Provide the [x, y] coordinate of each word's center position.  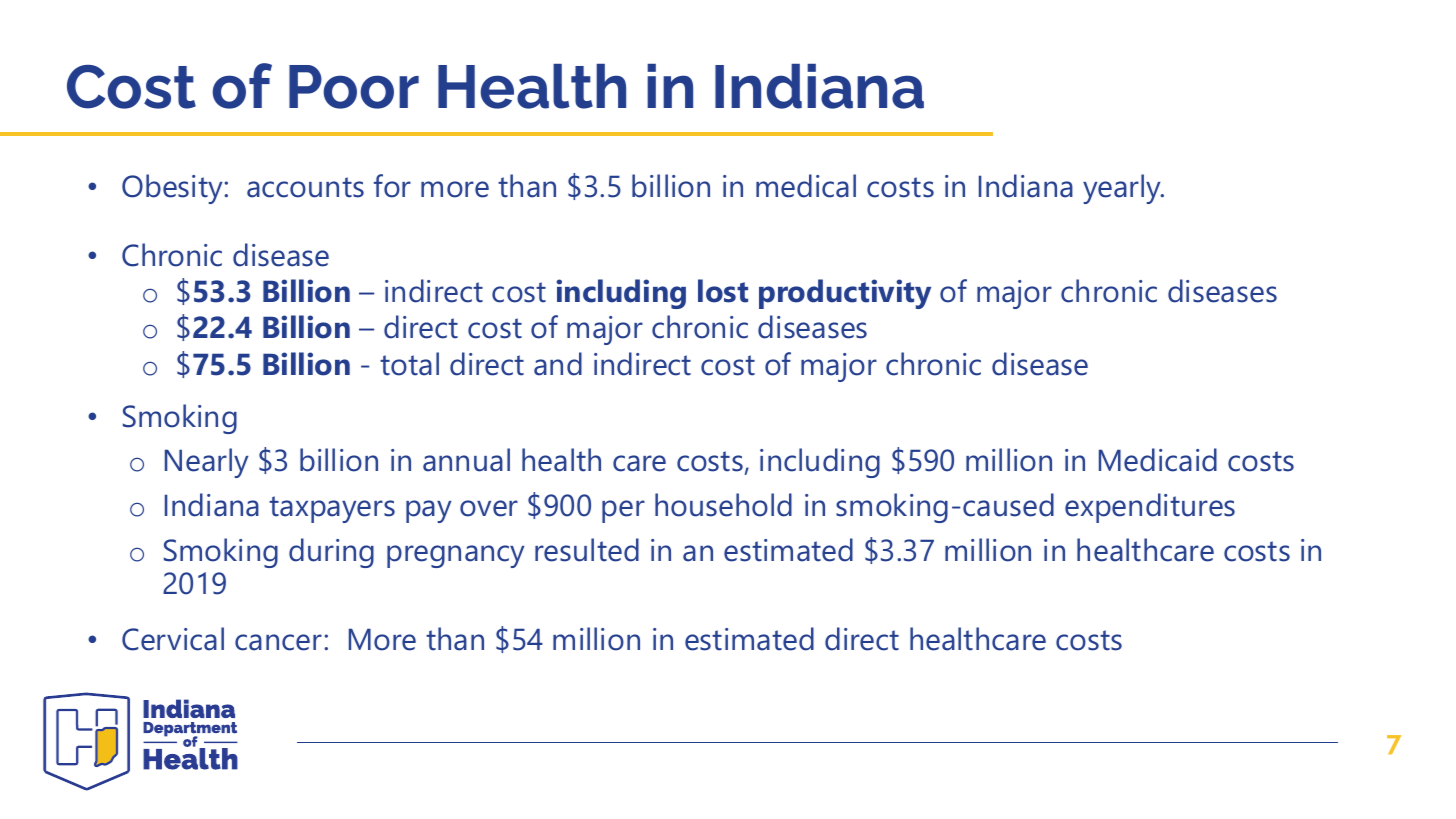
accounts [305, 187]
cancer [278, 642]
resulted [587, 550]
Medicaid [1158, 460]
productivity [845, 294]
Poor [354, 87]
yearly [1123, 189]
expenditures [1150, 508]
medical [806, 186]
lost [723, 291]
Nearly [207, 463]
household [723, 505]
